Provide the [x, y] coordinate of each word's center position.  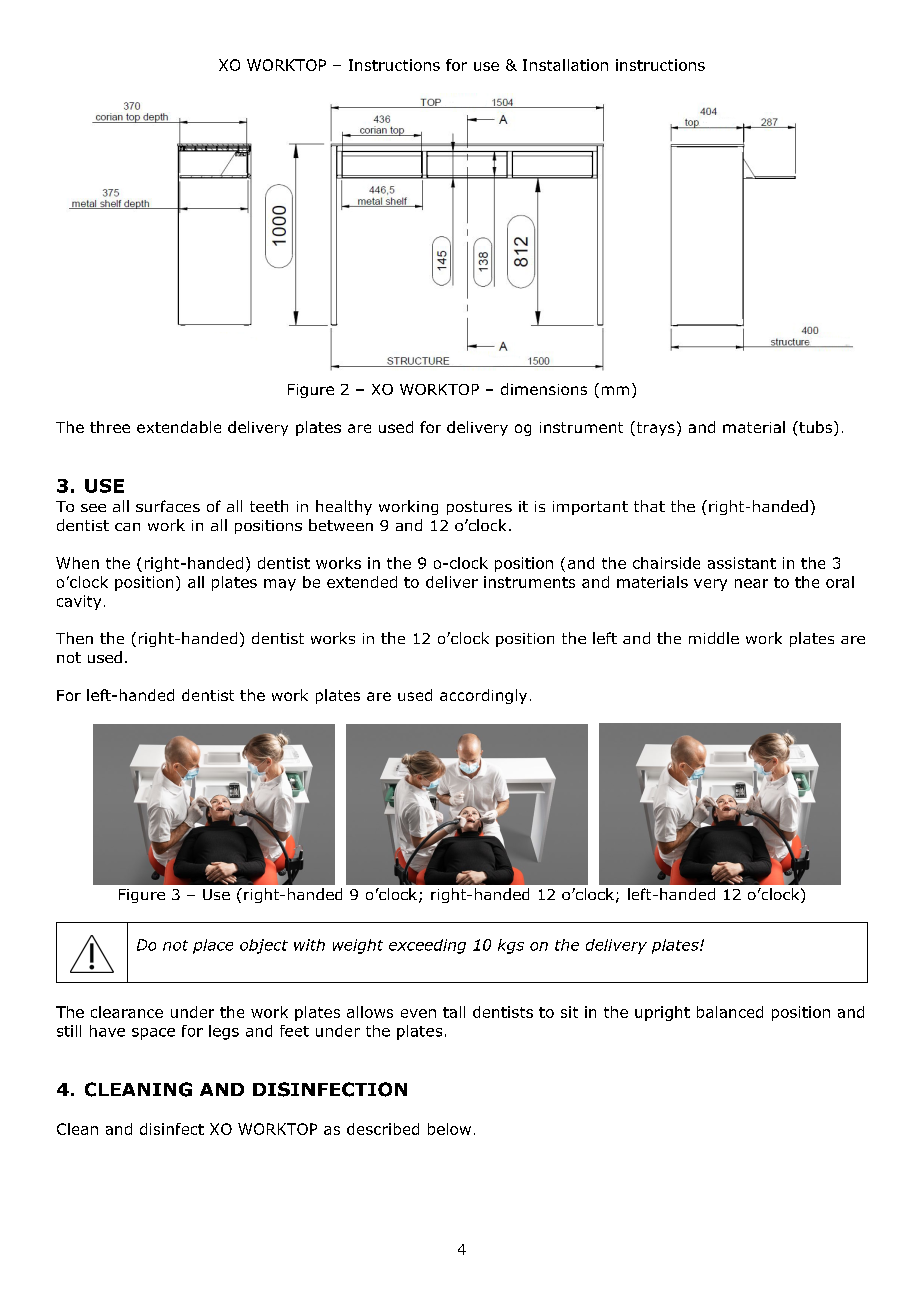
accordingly [483, 696]
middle [714, 638]
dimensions [544, 389]
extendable [179, 427]
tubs [816, 428]
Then [74, 638]
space [153, 1034]
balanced [730, 1012]
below [449, 1129]
